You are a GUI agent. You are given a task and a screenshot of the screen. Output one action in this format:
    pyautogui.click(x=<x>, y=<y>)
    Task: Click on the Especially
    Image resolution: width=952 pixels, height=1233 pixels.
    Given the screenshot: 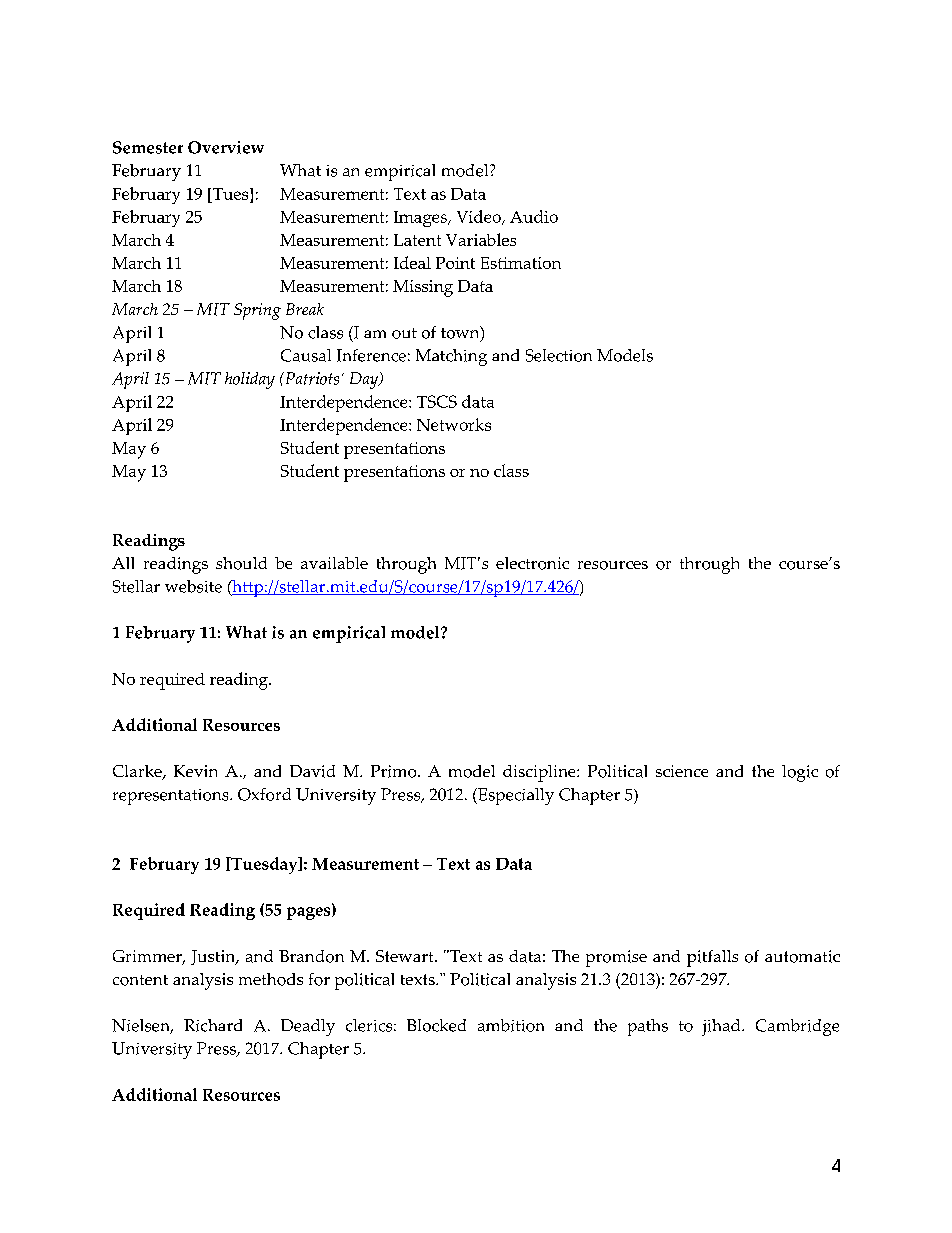 What is the action you would take?
    pyautogui.click(x=515, y=796)
